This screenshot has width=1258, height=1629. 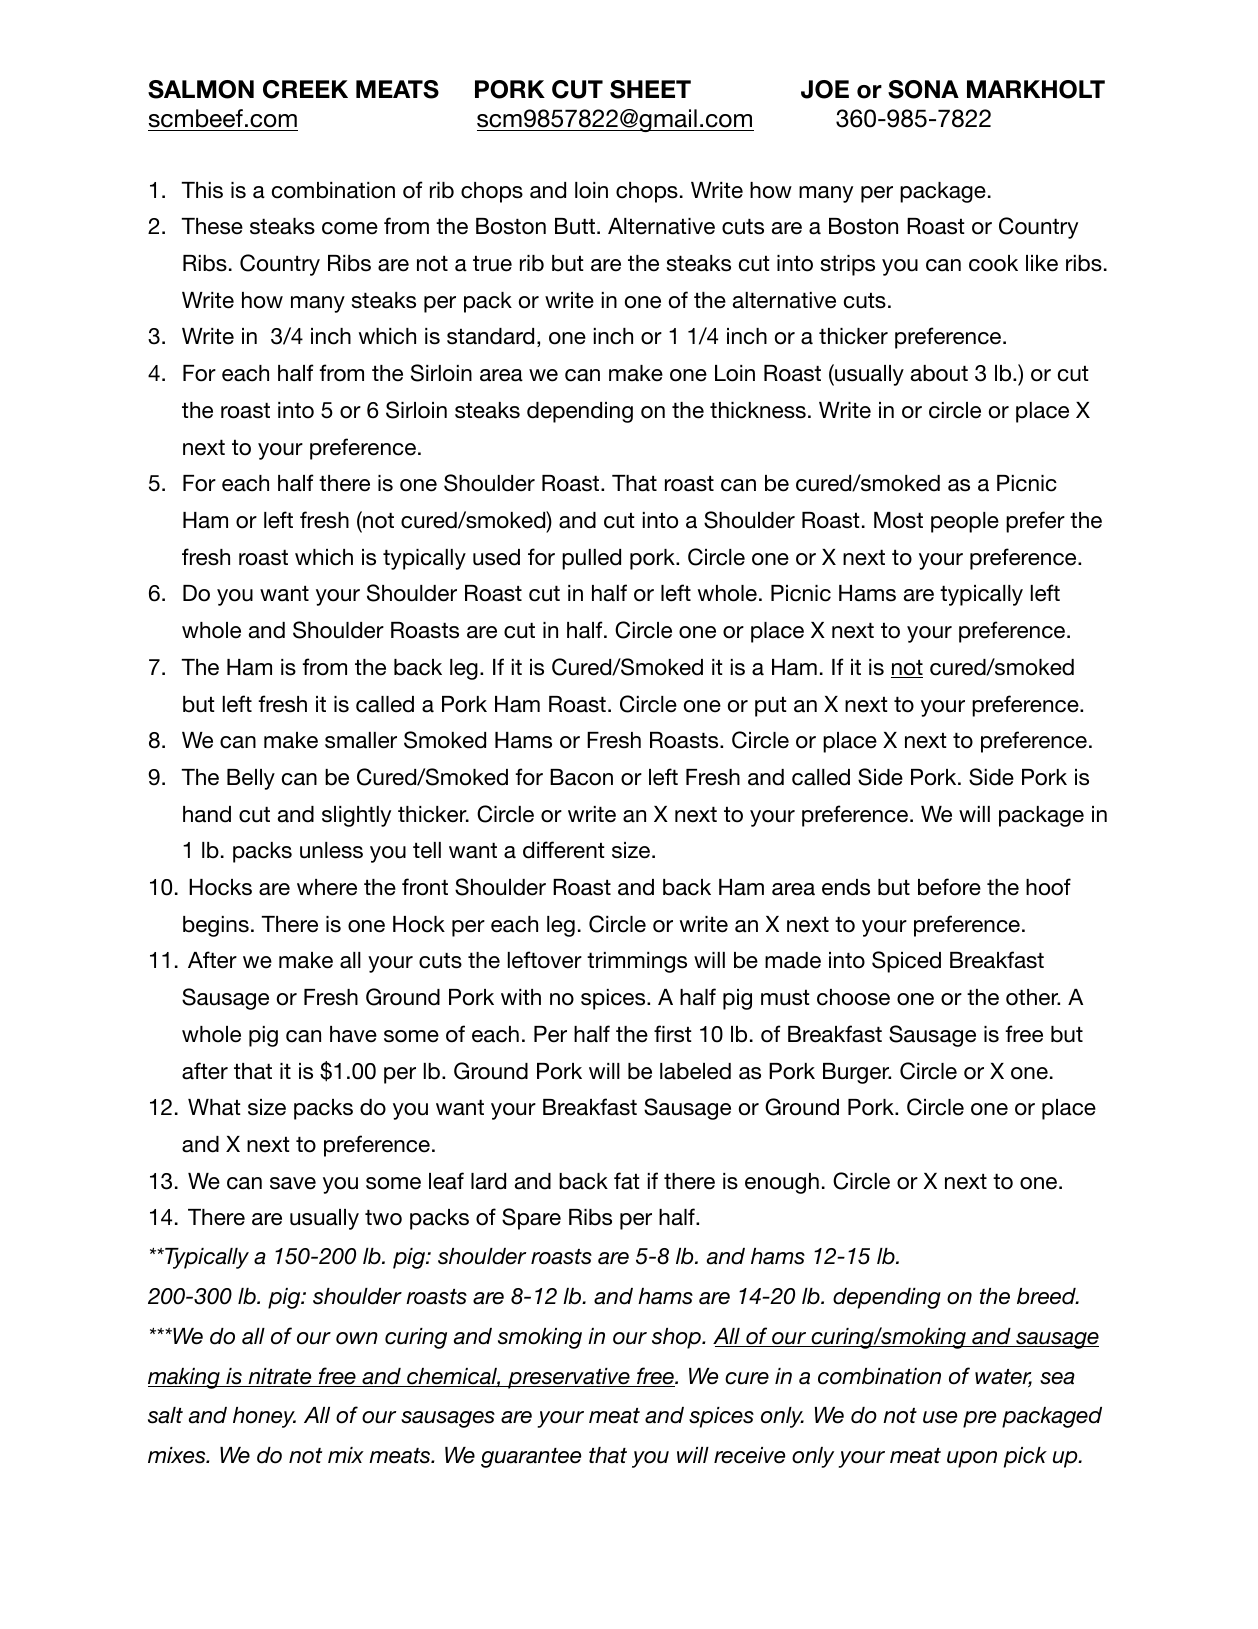 What do you see at coordinates (637, 962) in the screenshot?
I see `trimmings` at bounding box center [637, 962].
